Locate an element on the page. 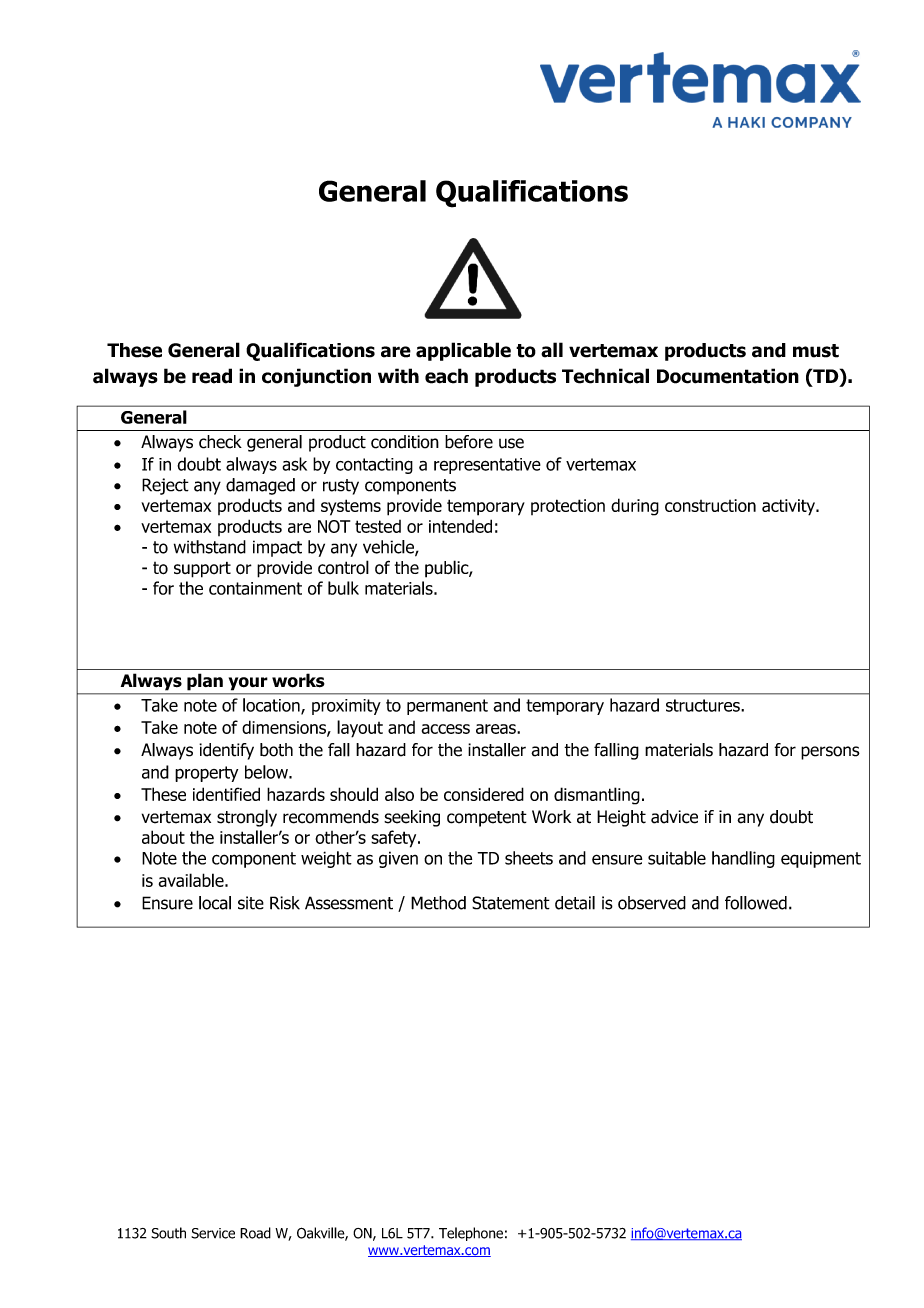 This image has width=924, height=1308. each is located at coordinates (446, 376).
